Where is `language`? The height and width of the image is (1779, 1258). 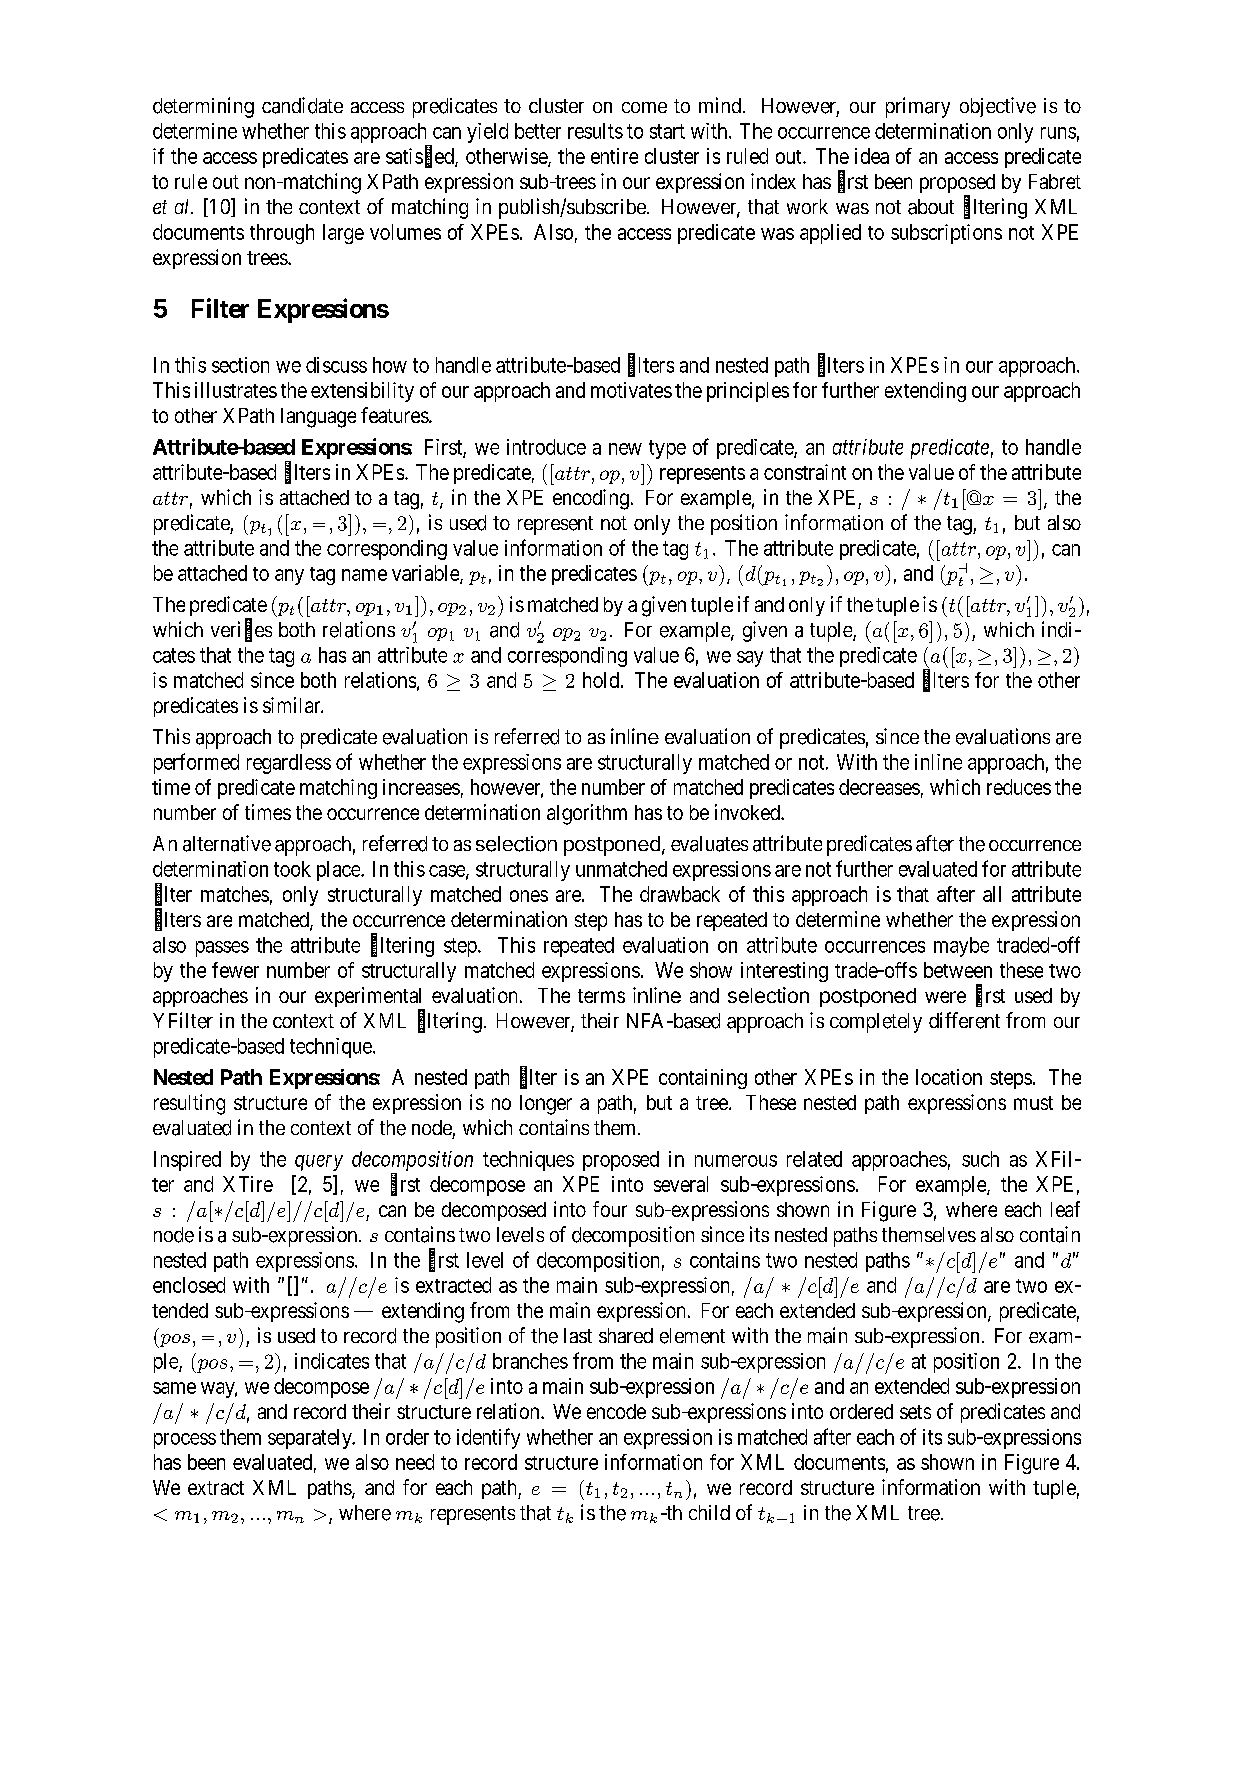 language is located at coordinates (318, 418).
